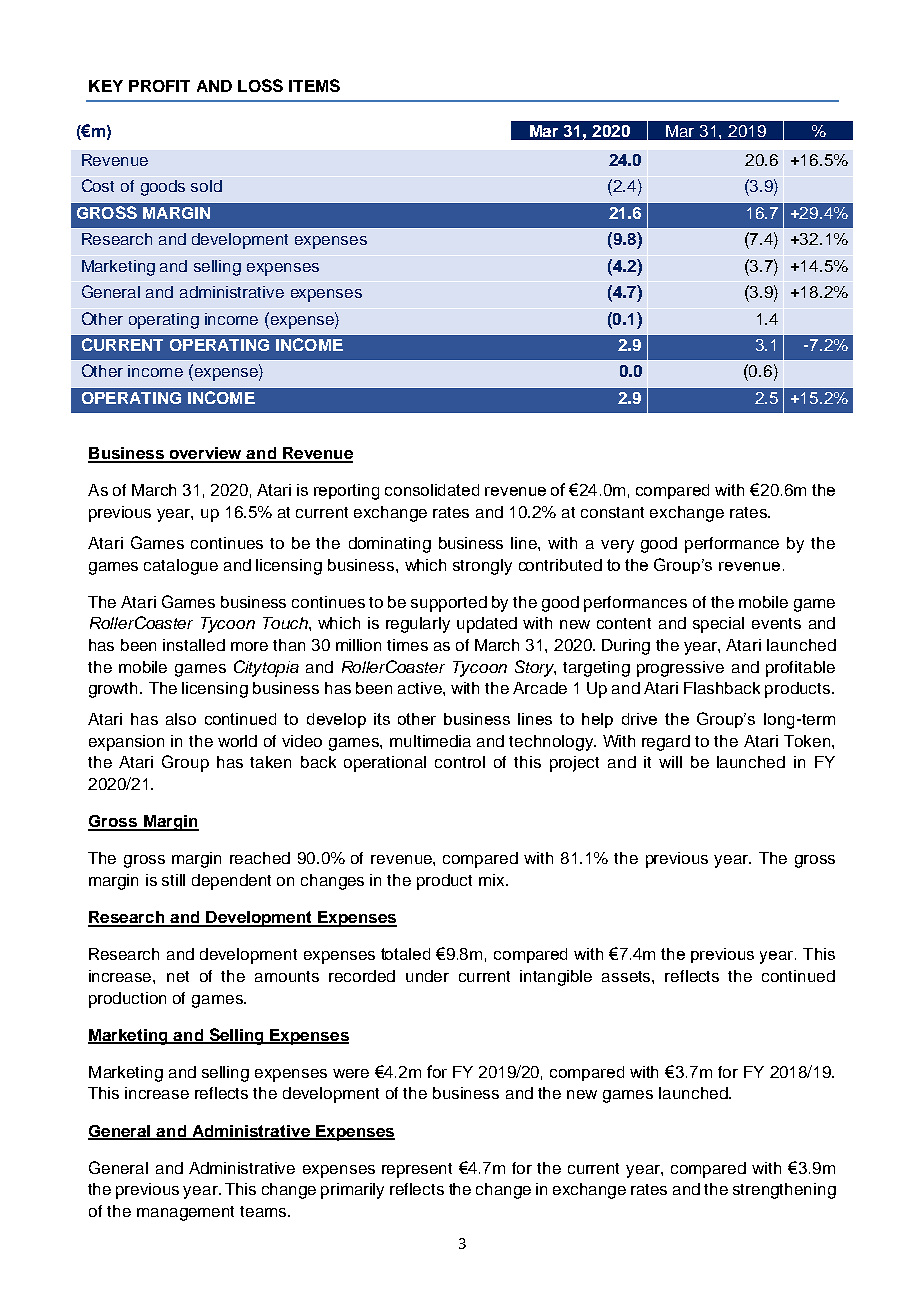 The image size is (924, 1308). I want to click on special, so click(718, 625).
